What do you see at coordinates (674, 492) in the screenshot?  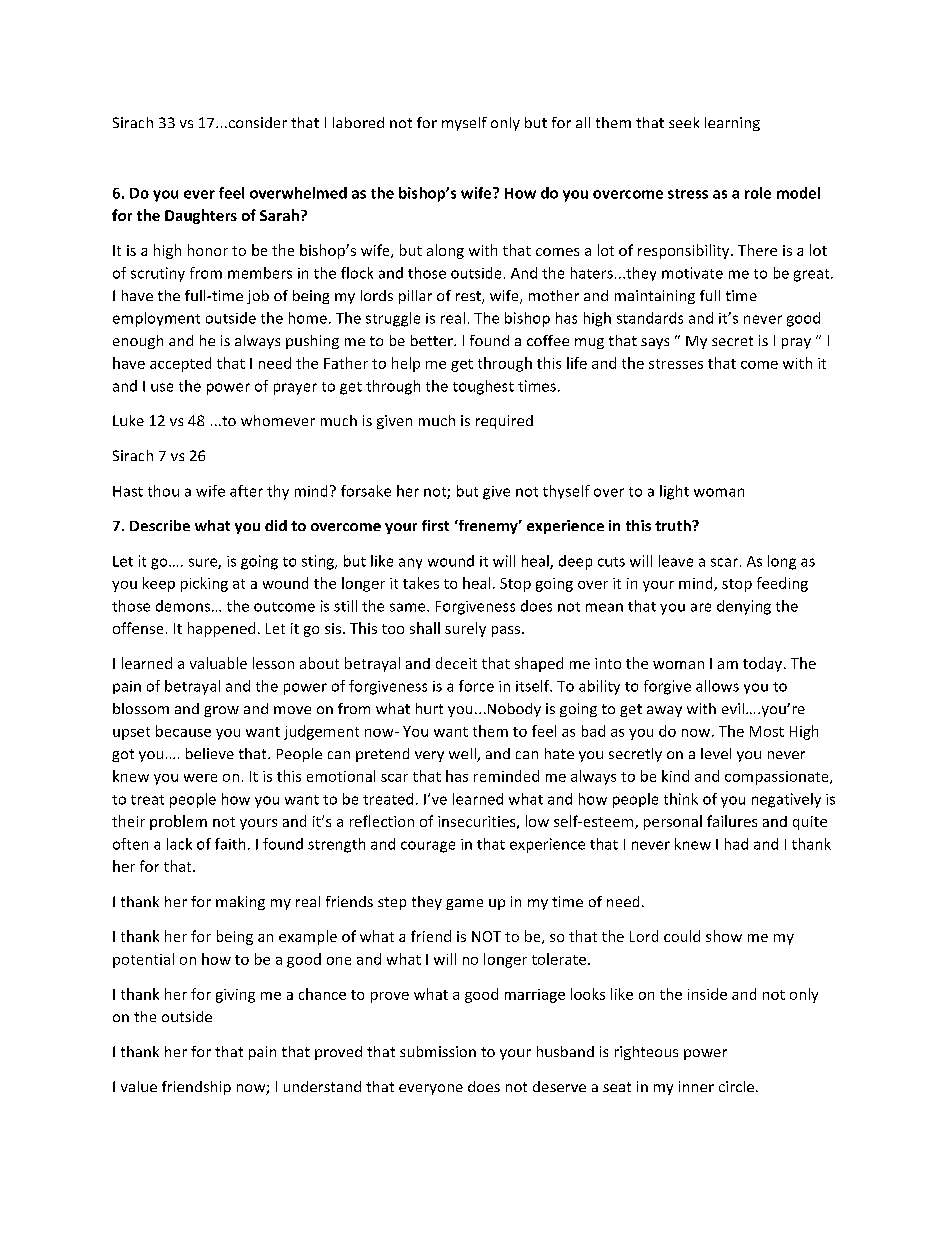 I see `light` at bounding box center [674, 492].
